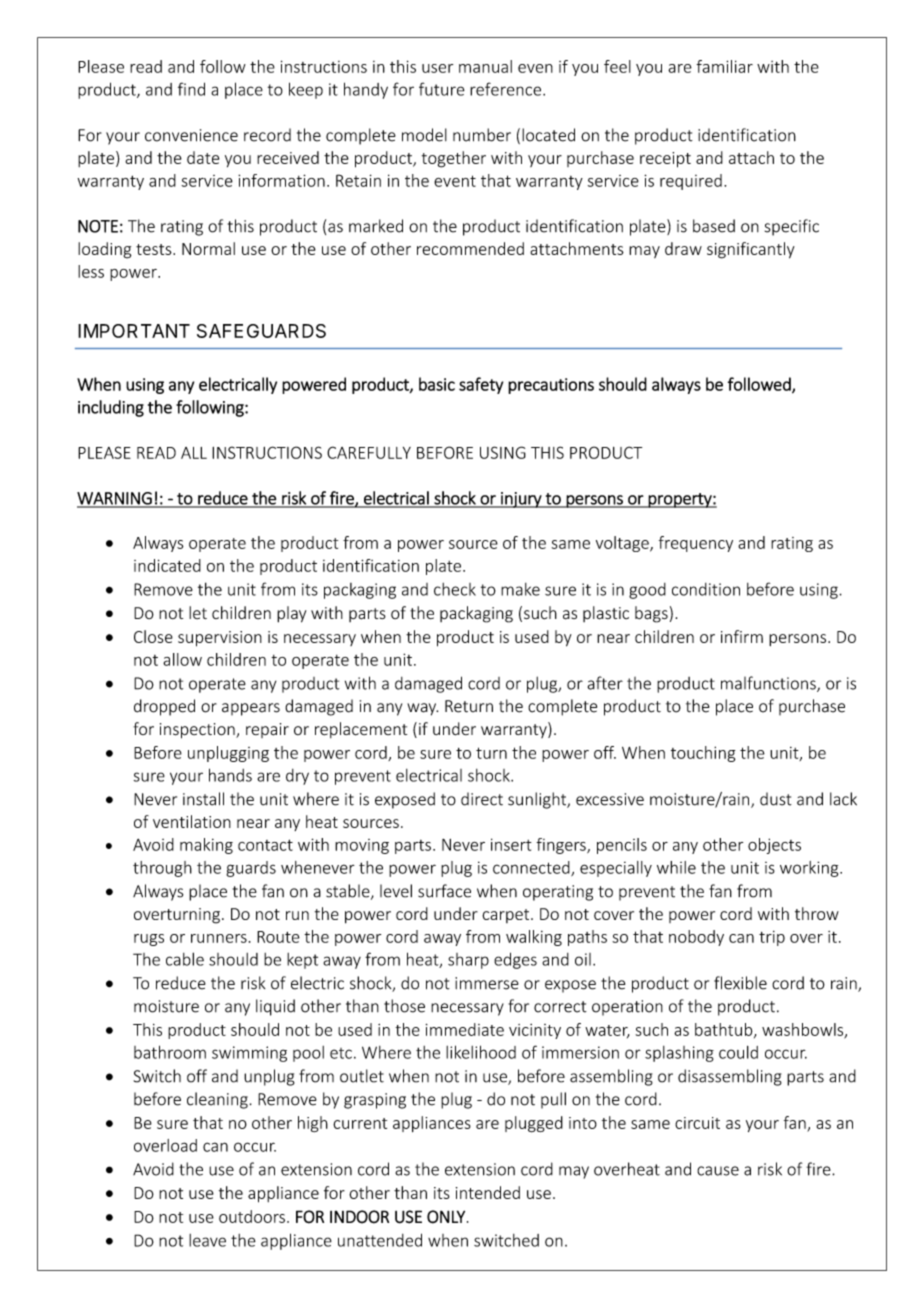  What do you see at coordinates (455, 589) in the screenshot?
I see `check` at bounding box center [455, 589].
